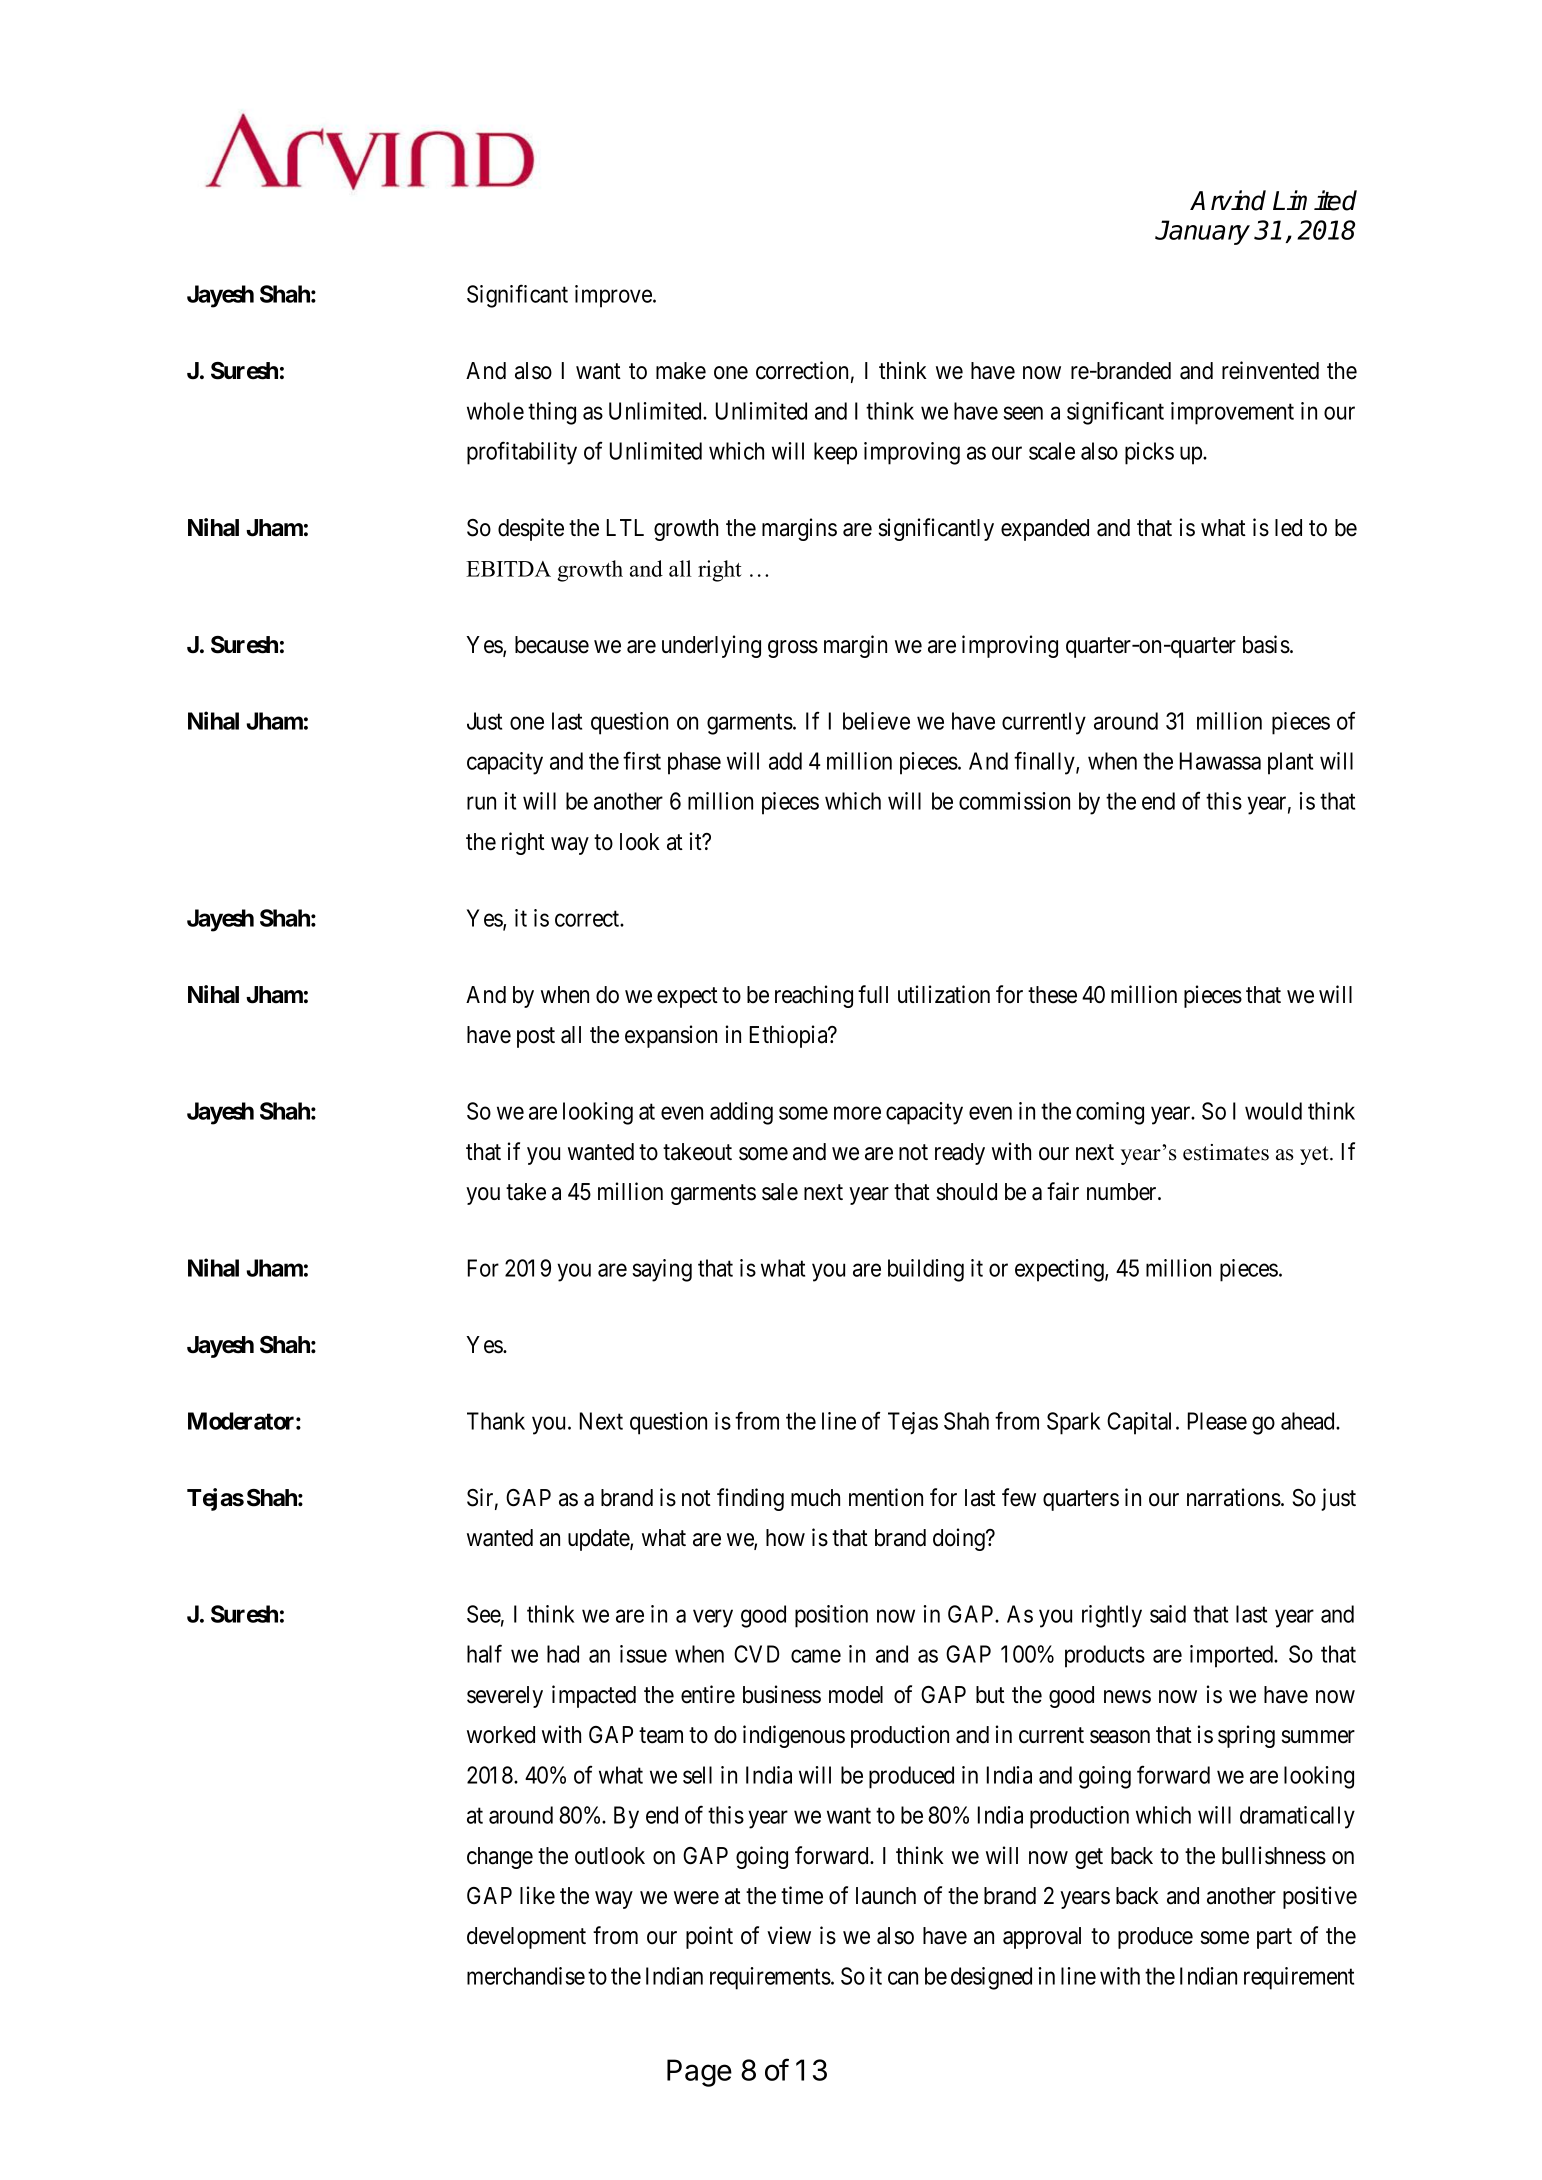  Describe the element at coordinates (681, 371) in the document. I see `make` at that location.
